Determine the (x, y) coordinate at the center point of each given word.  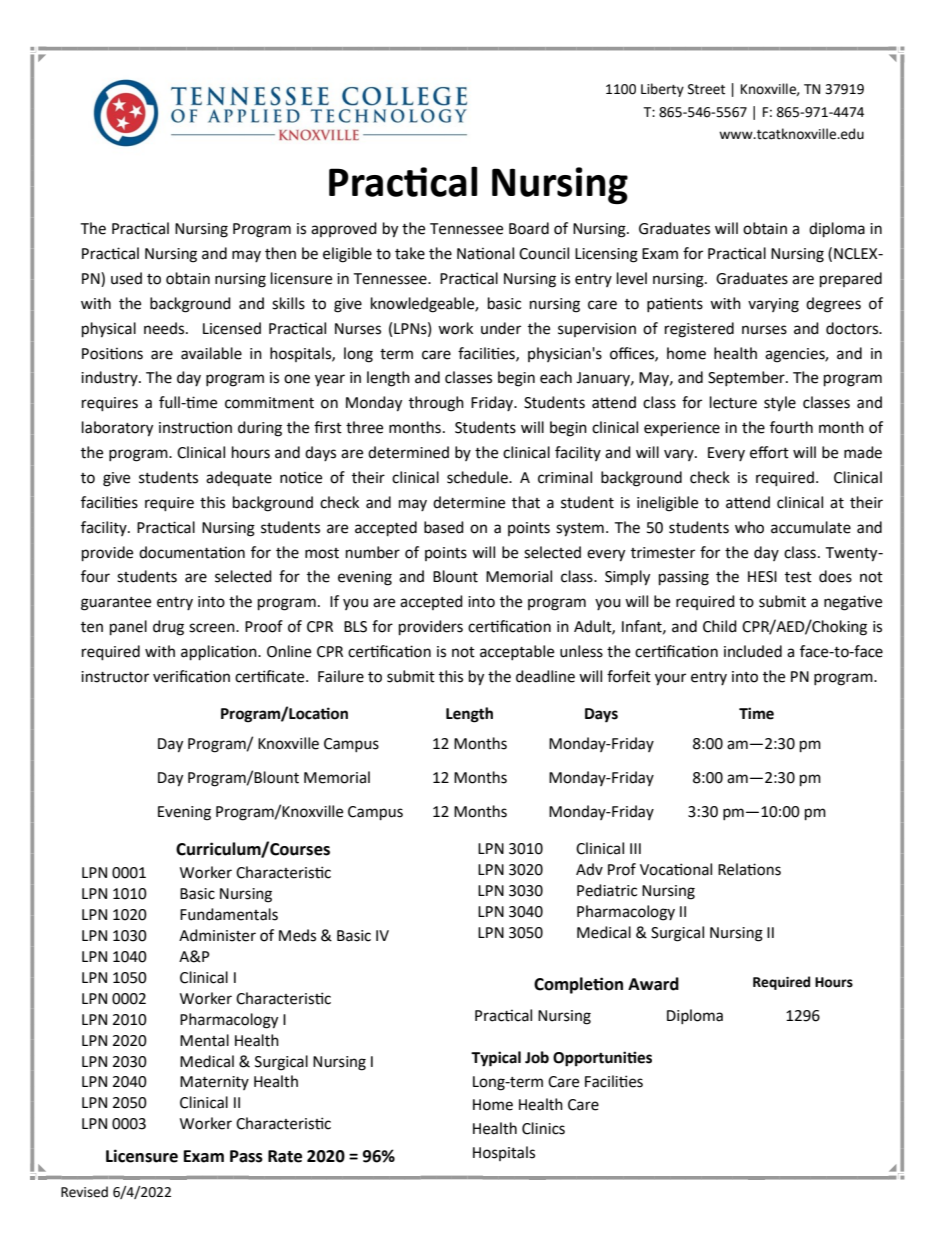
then (280, 253)
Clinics (543, 1128)
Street (706, 89)
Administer (217, 935)
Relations (749, 869)
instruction (195, 427)
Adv (589, 869)
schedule (478, 477)
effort (769, 452)
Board (529, 228)
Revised (84, 1192)
